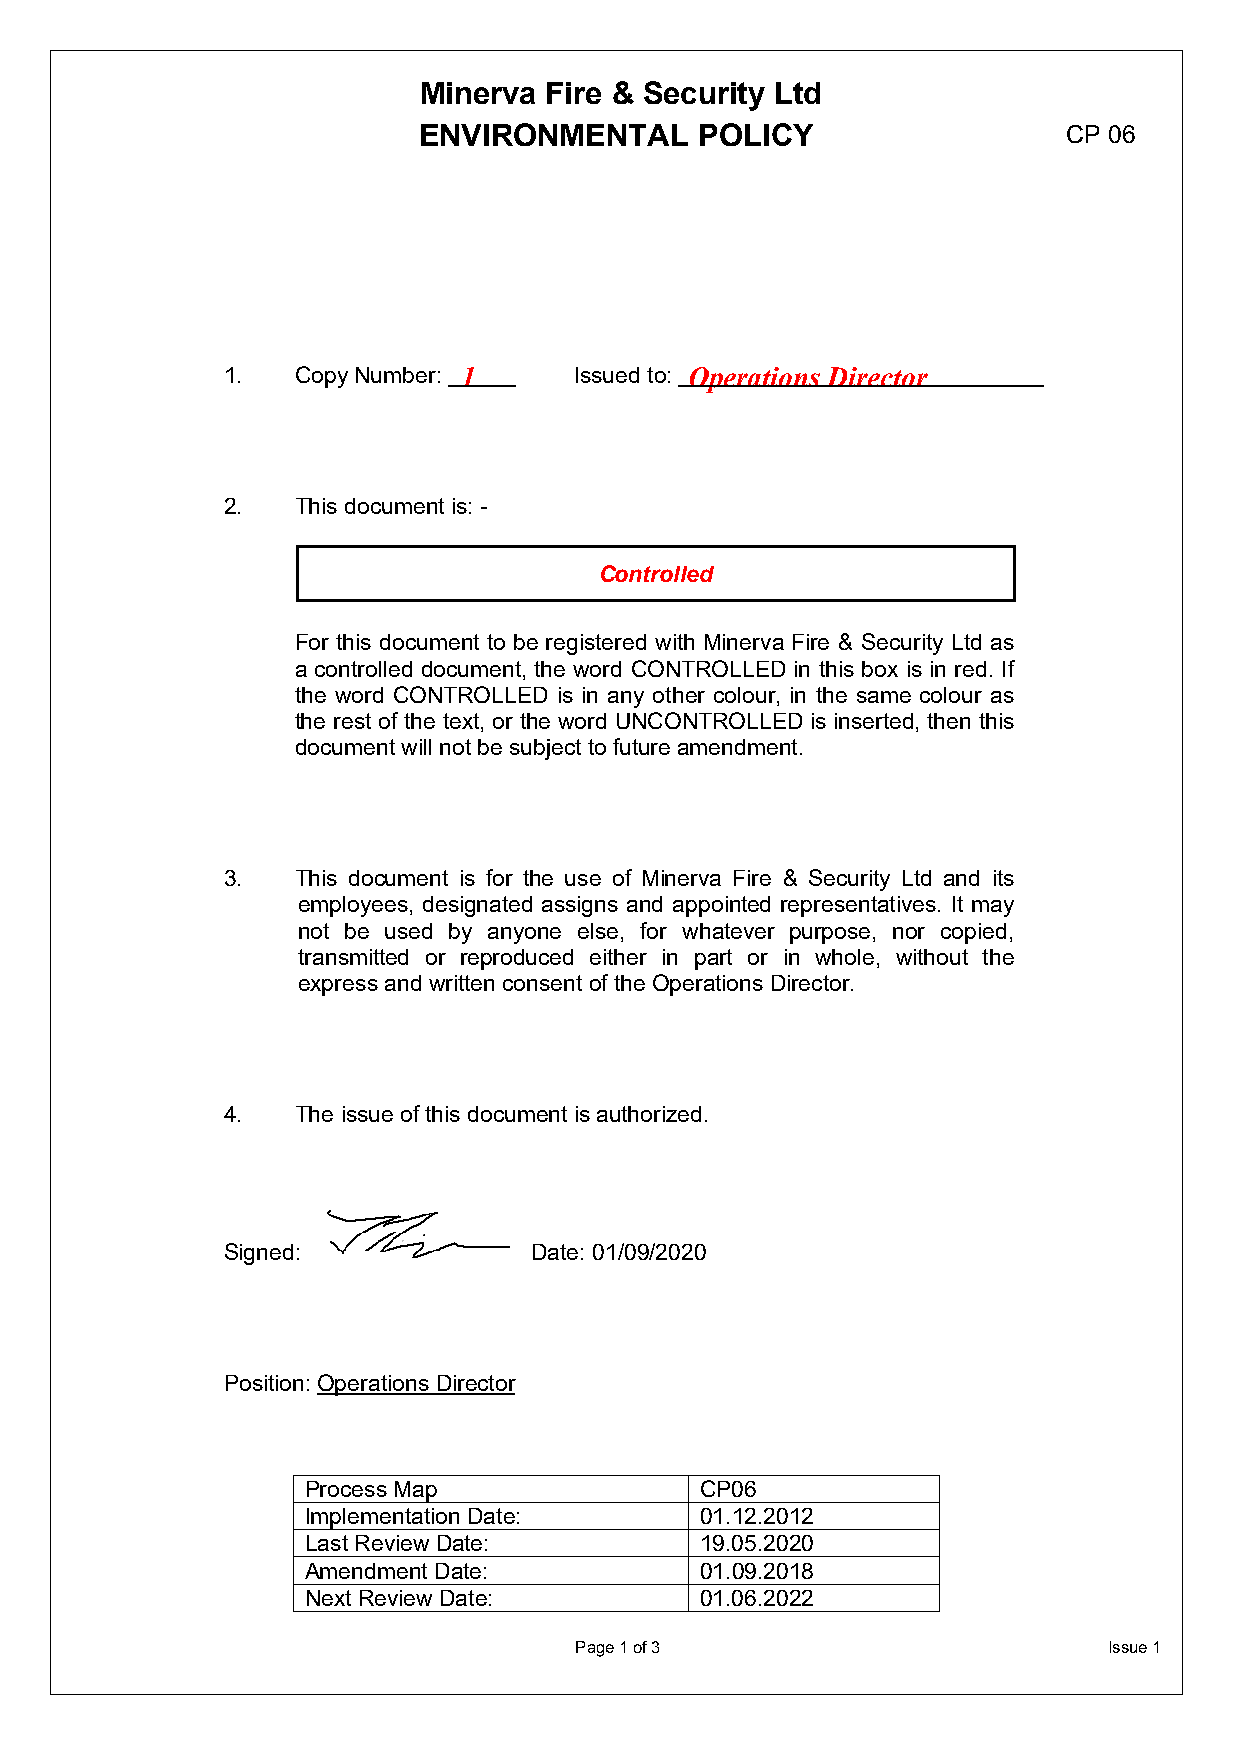 The image size is (1233, 1745). I want to click on box, so click(880, 669).
